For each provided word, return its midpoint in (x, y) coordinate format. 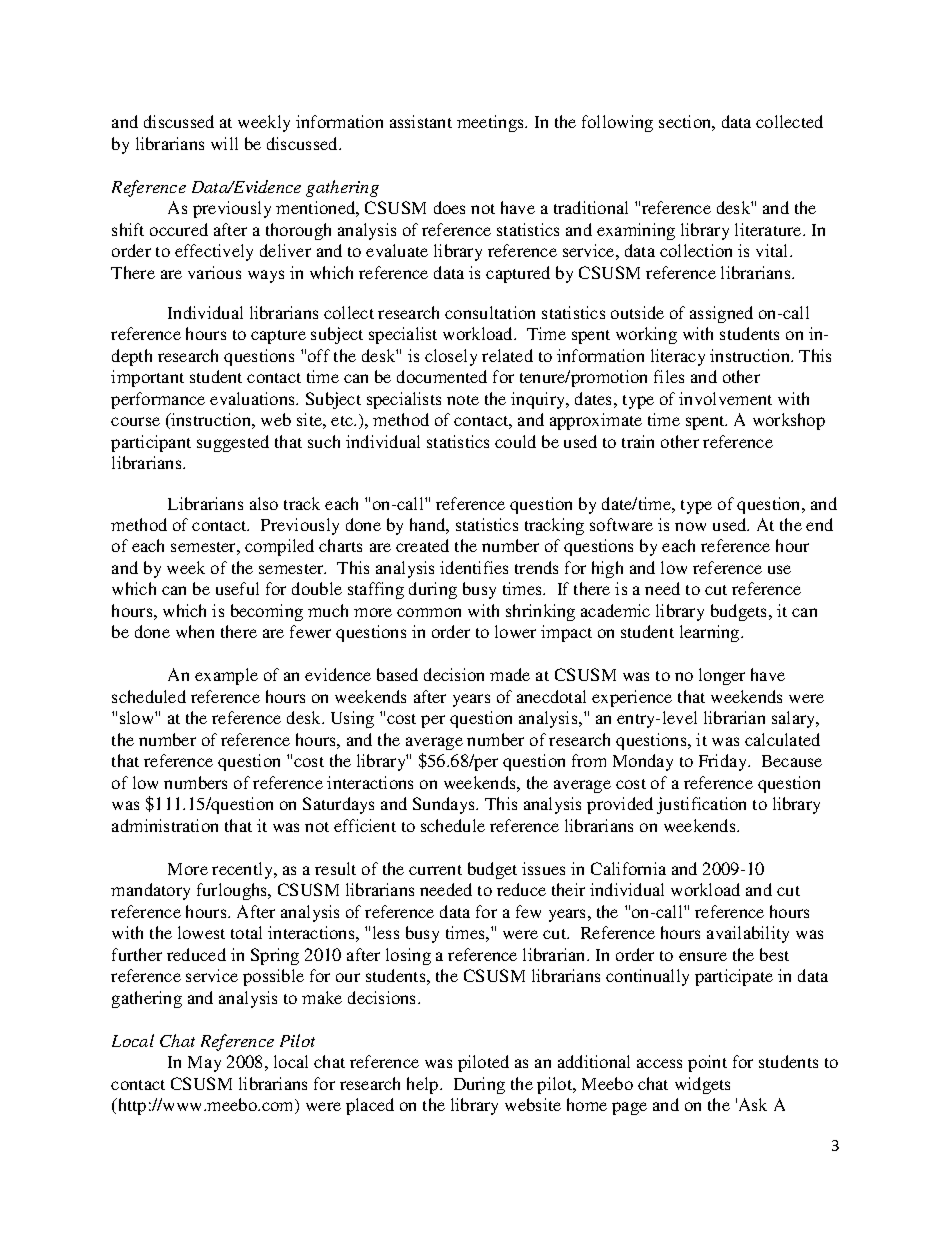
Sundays (445, 805)
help (424, 1085)
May (204, 1064)
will (224, 143)
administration (165, 825)
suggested (233, 443)
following (617, 123)
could (515, 441)
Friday (724, 762)
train (638, 441)
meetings (491, 123)
